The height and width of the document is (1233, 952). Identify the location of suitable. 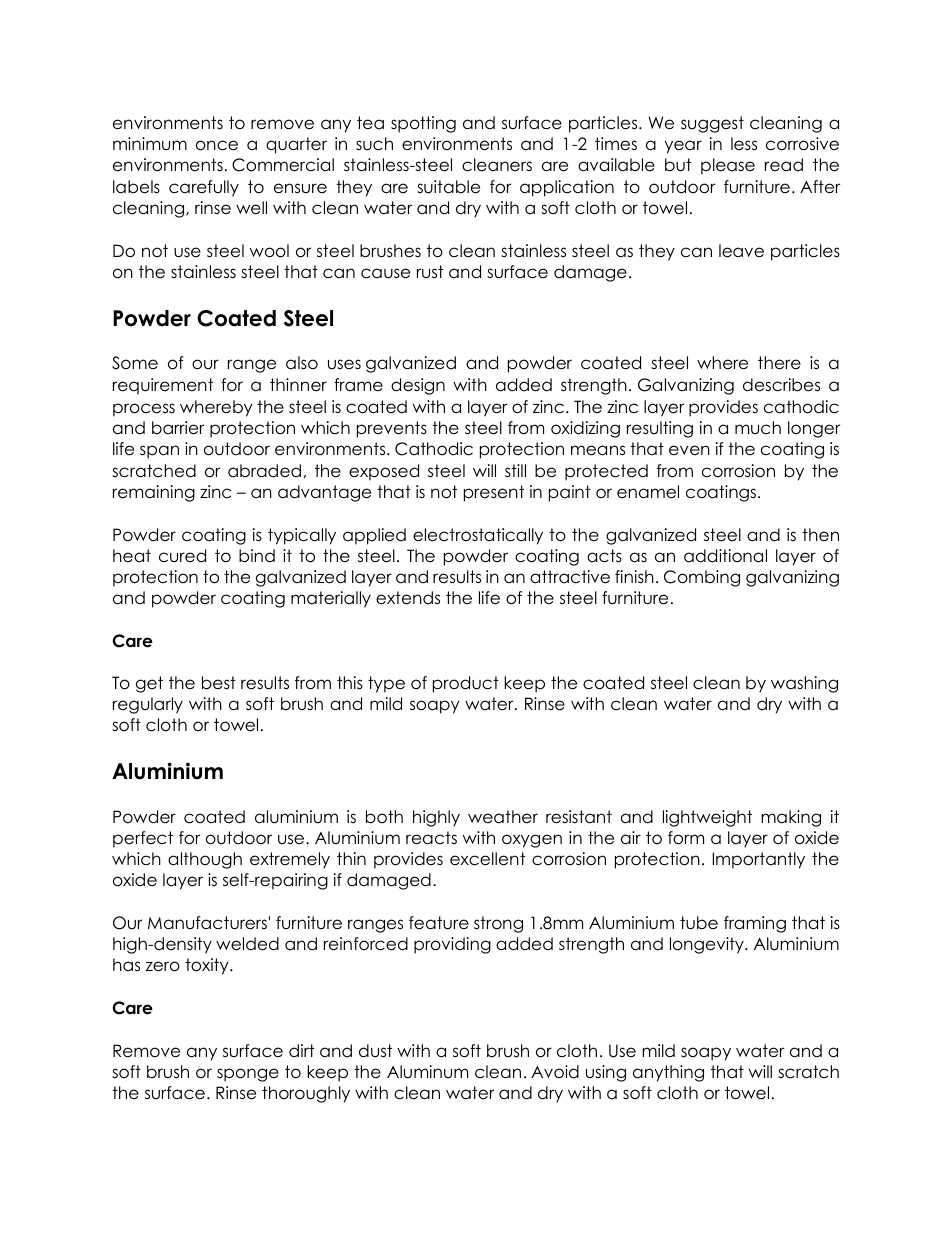
(448, 187).
